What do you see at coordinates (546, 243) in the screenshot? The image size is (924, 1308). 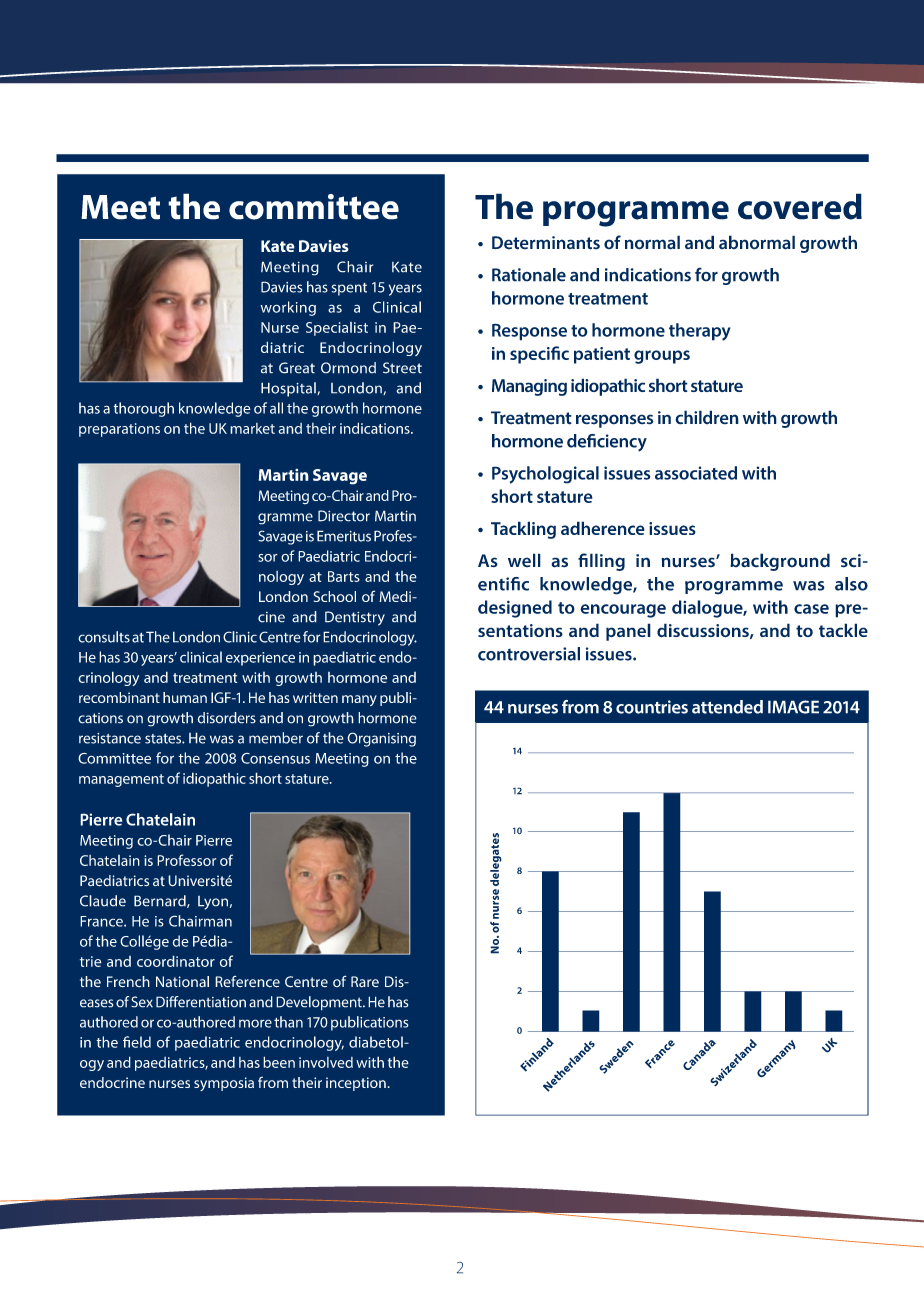 I see `Determinants` at bounding box center [546, 243].
